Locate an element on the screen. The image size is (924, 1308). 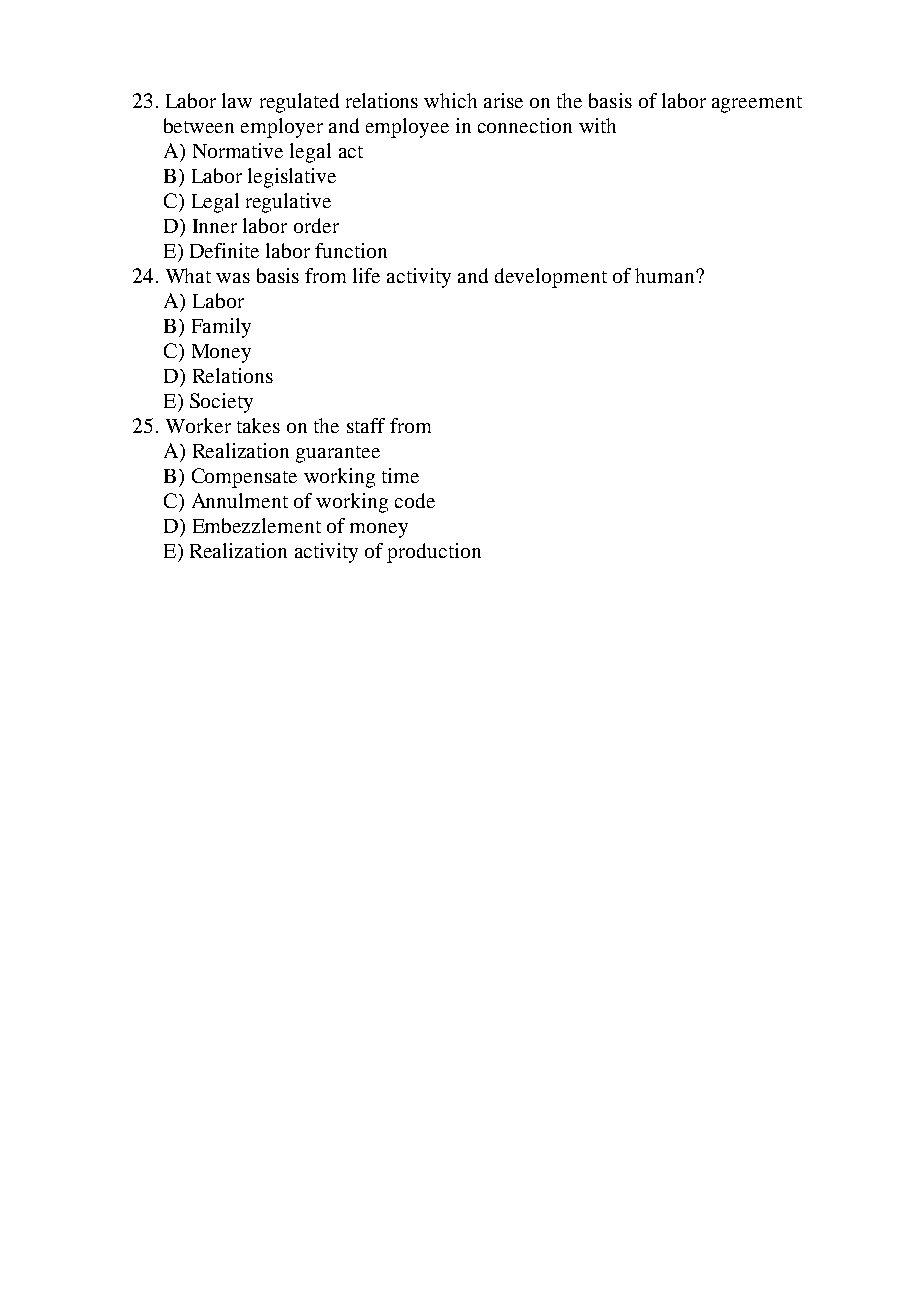
development is located at coordinates (551, 278).
